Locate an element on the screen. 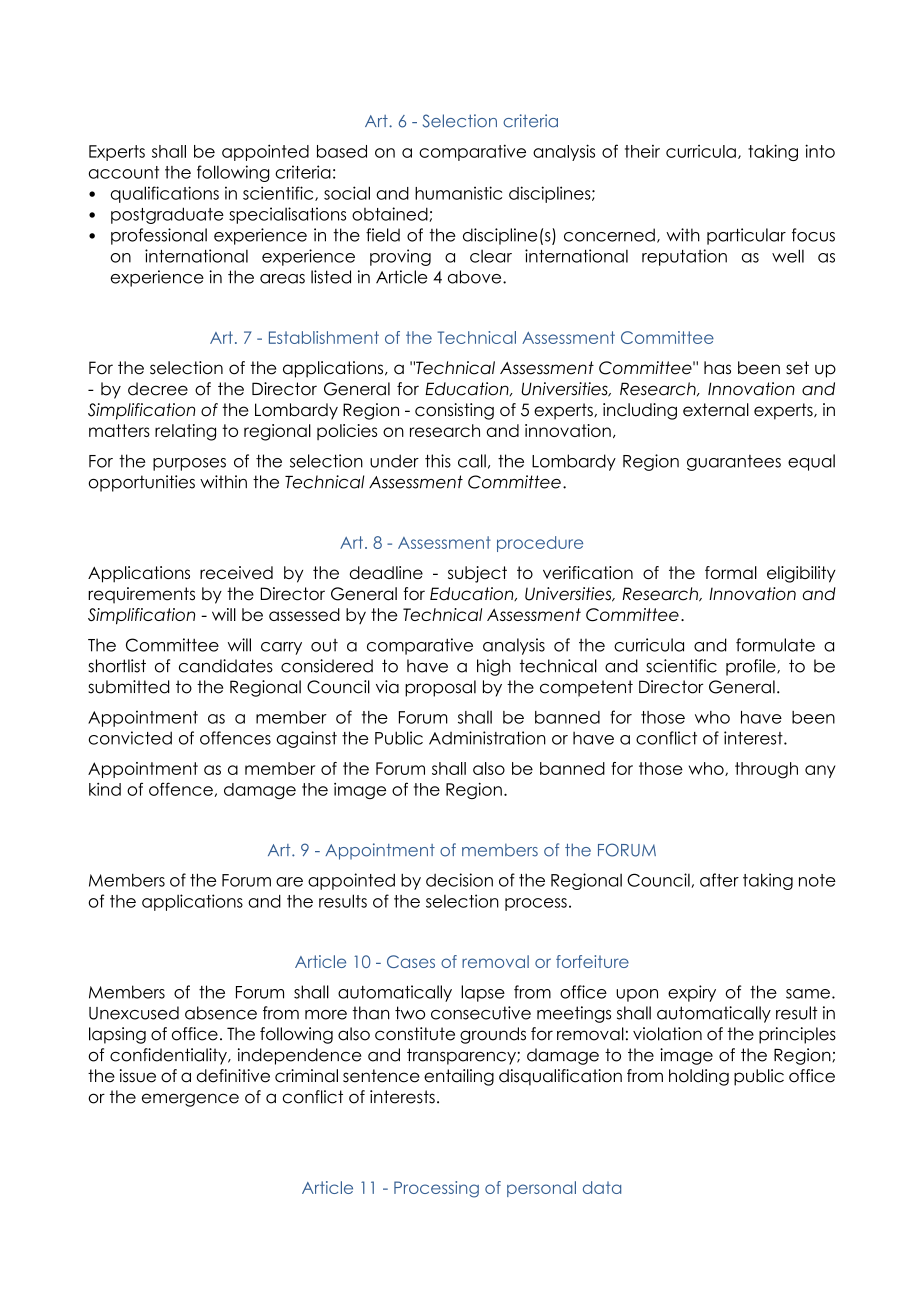 The image size is (924, 1308). personal is located at coordinates (541, 1189).
